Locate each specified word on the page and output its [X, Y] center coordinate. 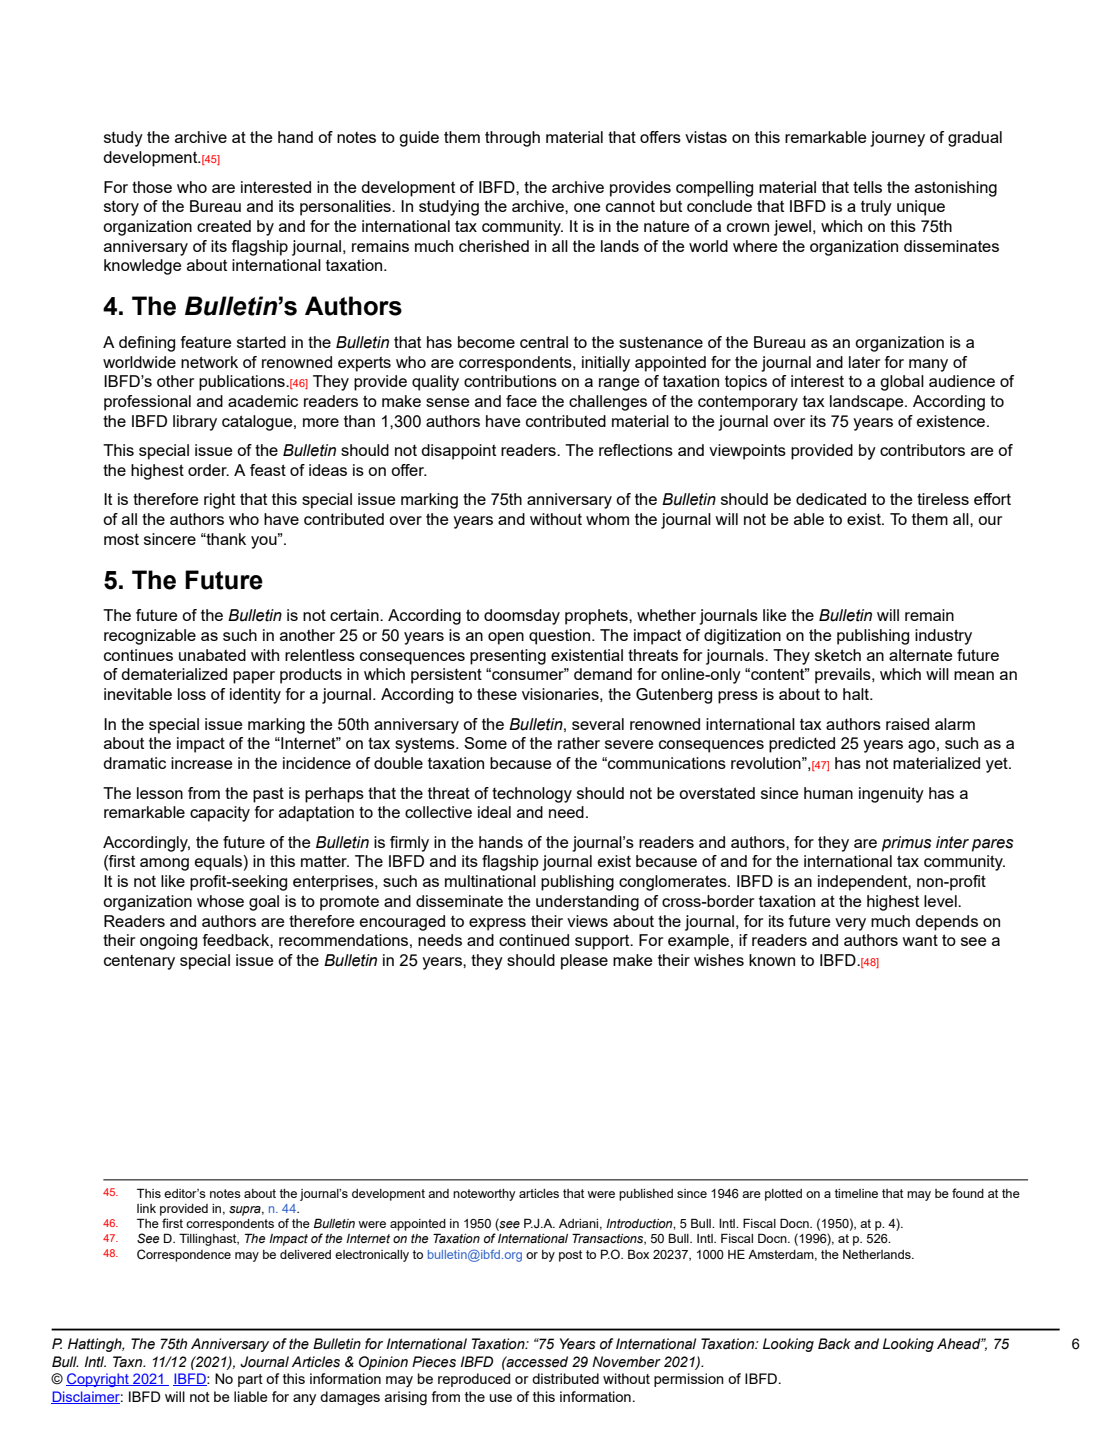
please [584, 962]
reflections [636, 450]
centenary [139, 962]
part [250, 1380]
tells [867, 187]
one [587, 207]
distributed [565, 1378]
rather [579, 743]
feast [268, 470]
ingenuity [891, 795]
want [920, 940]
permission [689, 1380]
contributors [922, 450]
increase [202, 763]
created [224, 226]
